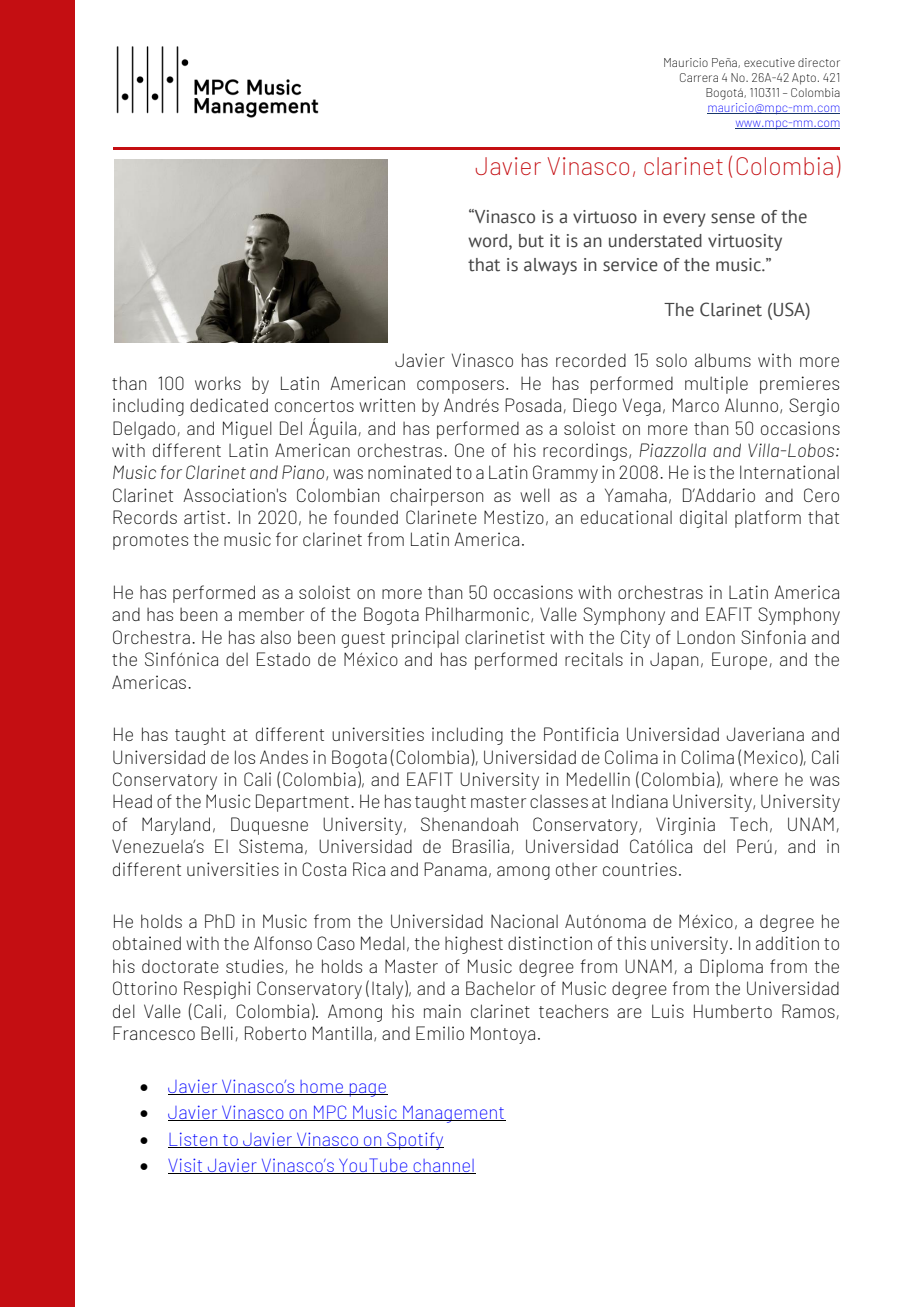  Describe the element at coordinates (425, 639) in the document. I see `principal` at that location.
